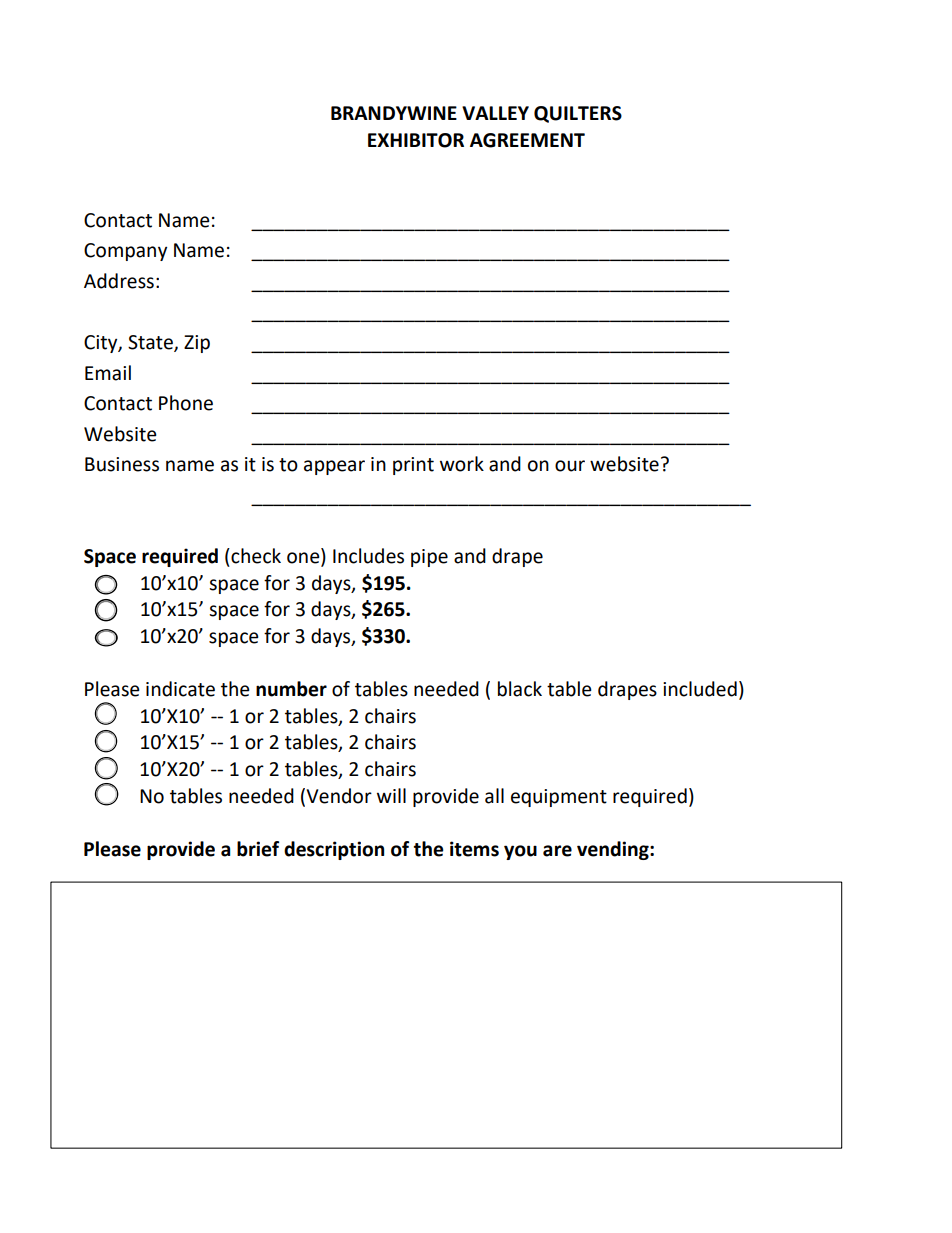  What do you see at coordinates (570, 466) in the image?
I see `our` at bounding box center [570, 466].
